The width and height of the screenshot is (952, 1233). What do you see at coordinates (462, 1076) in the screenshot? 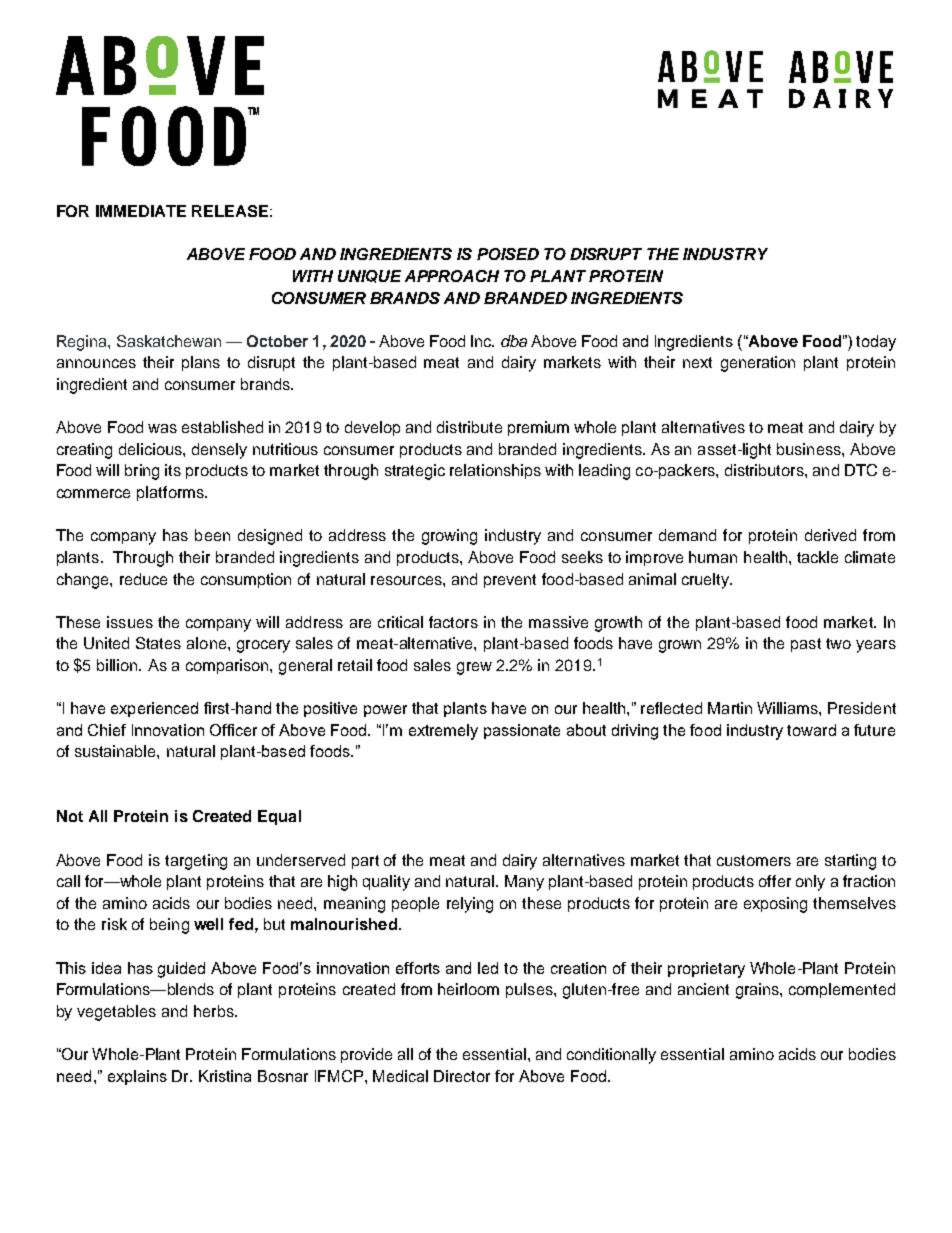
I see `Director` at bounding box center [462, 1076].
